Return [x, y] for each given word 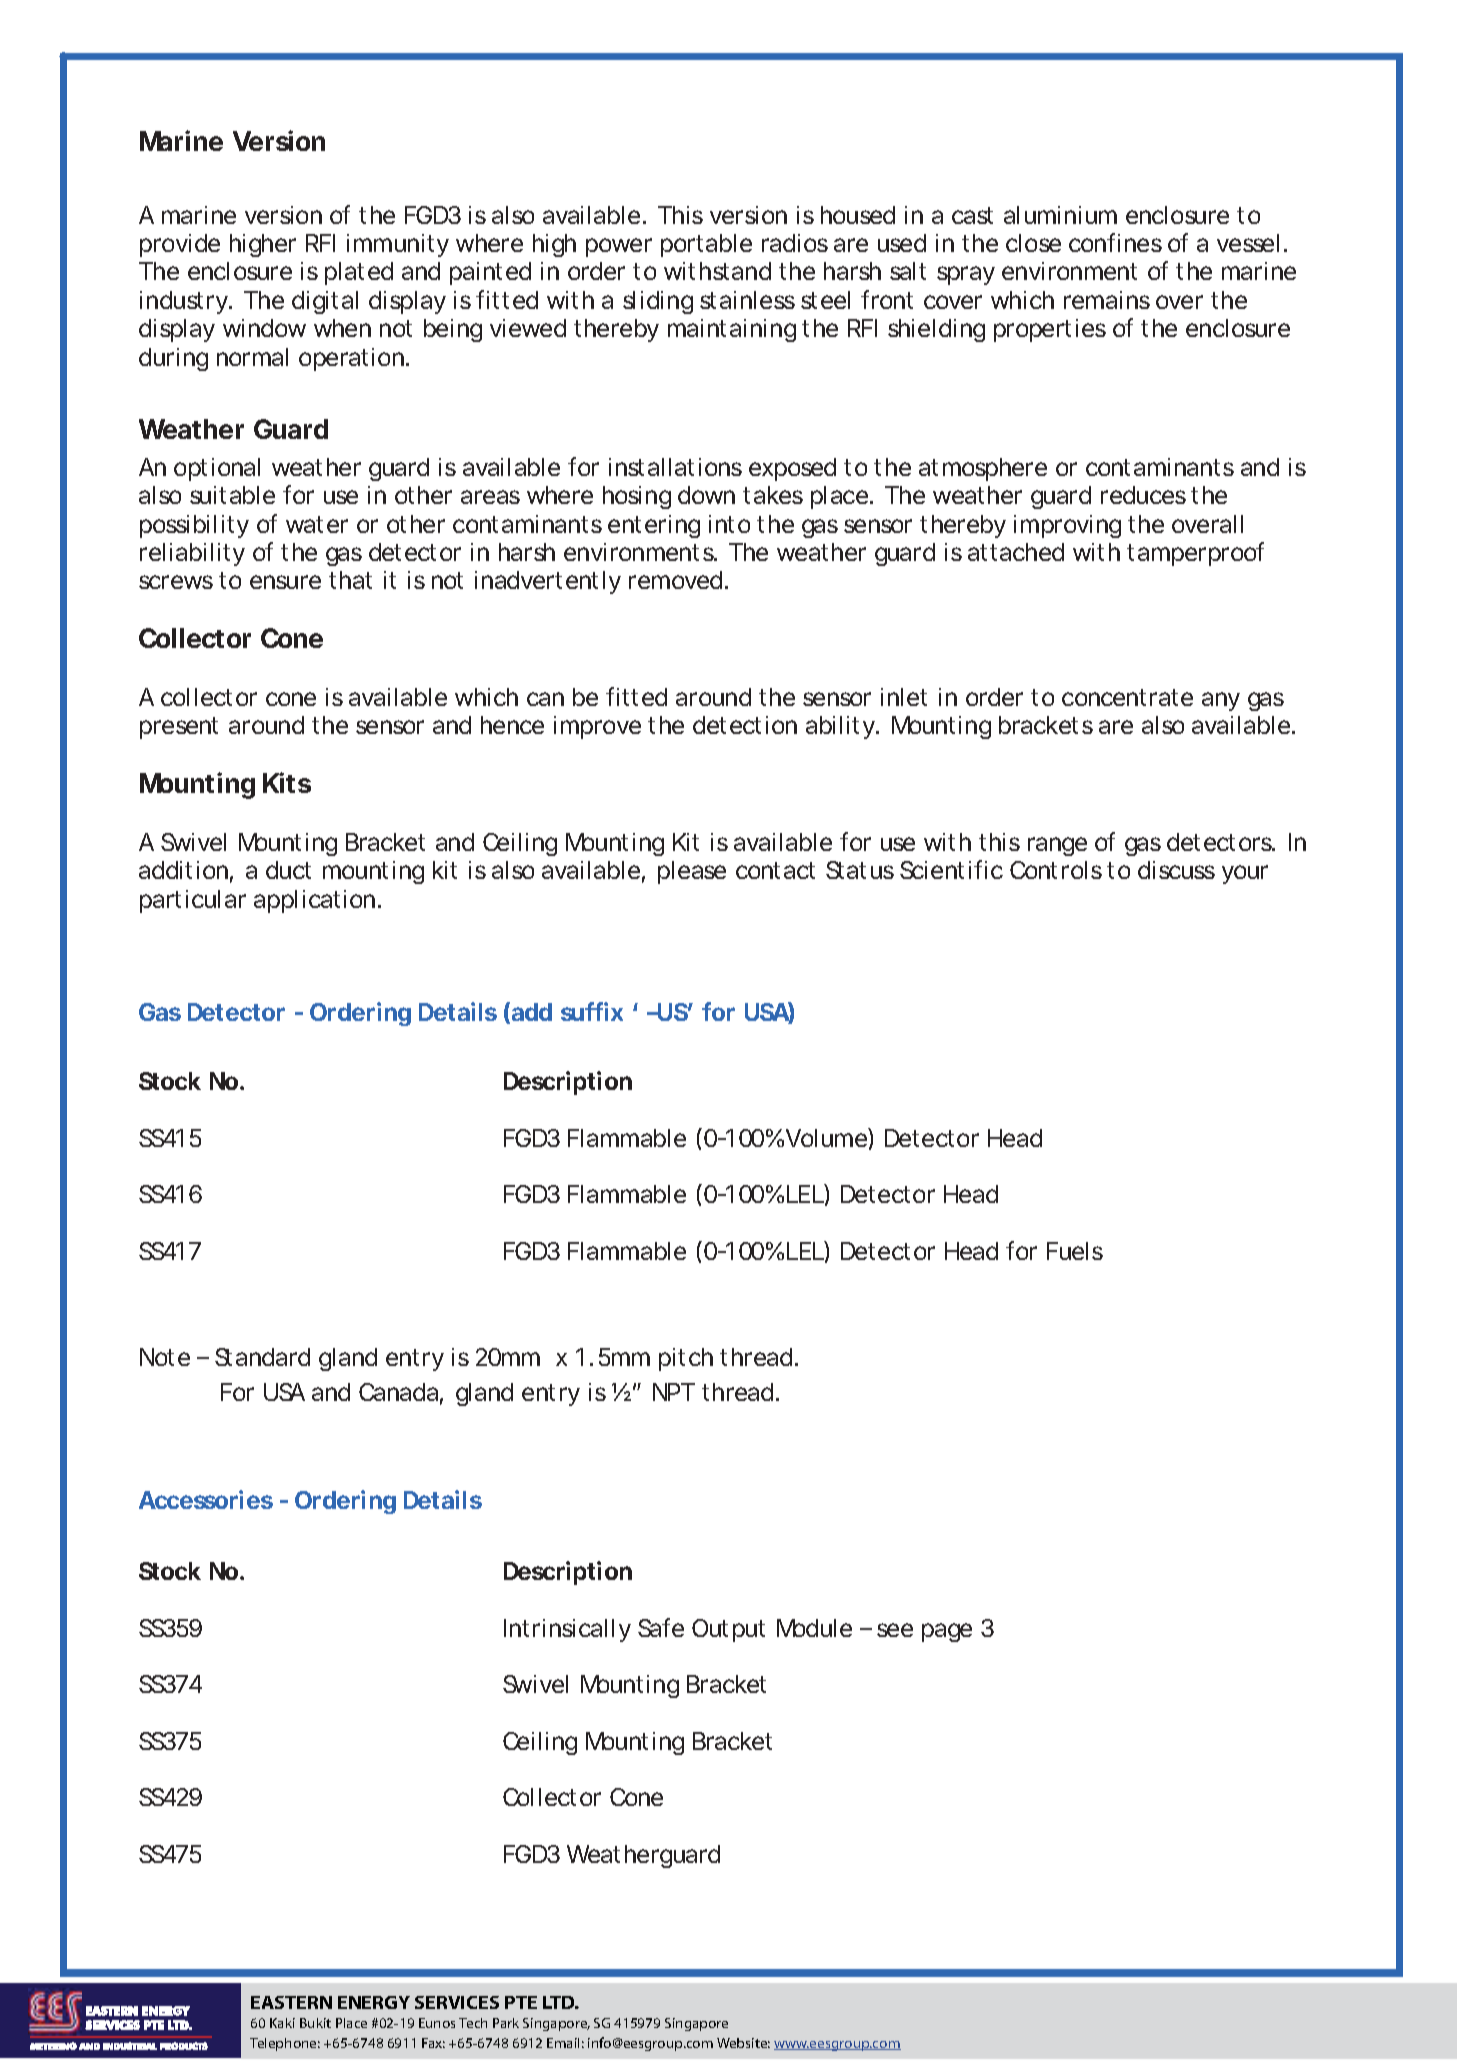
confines [1115, 242]
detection [745, 725]
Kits [287, 782]
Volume [827, 1137]
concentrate [1127, 697]
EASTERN [291, 2002]
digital [325, 302]
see [895, 1630]
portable [706, 245]
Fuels [1075, 1251]
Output [728, 1630]
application [314, 901]
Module [814, 1628]
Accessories [206, 1499]
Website [743, 2043]
